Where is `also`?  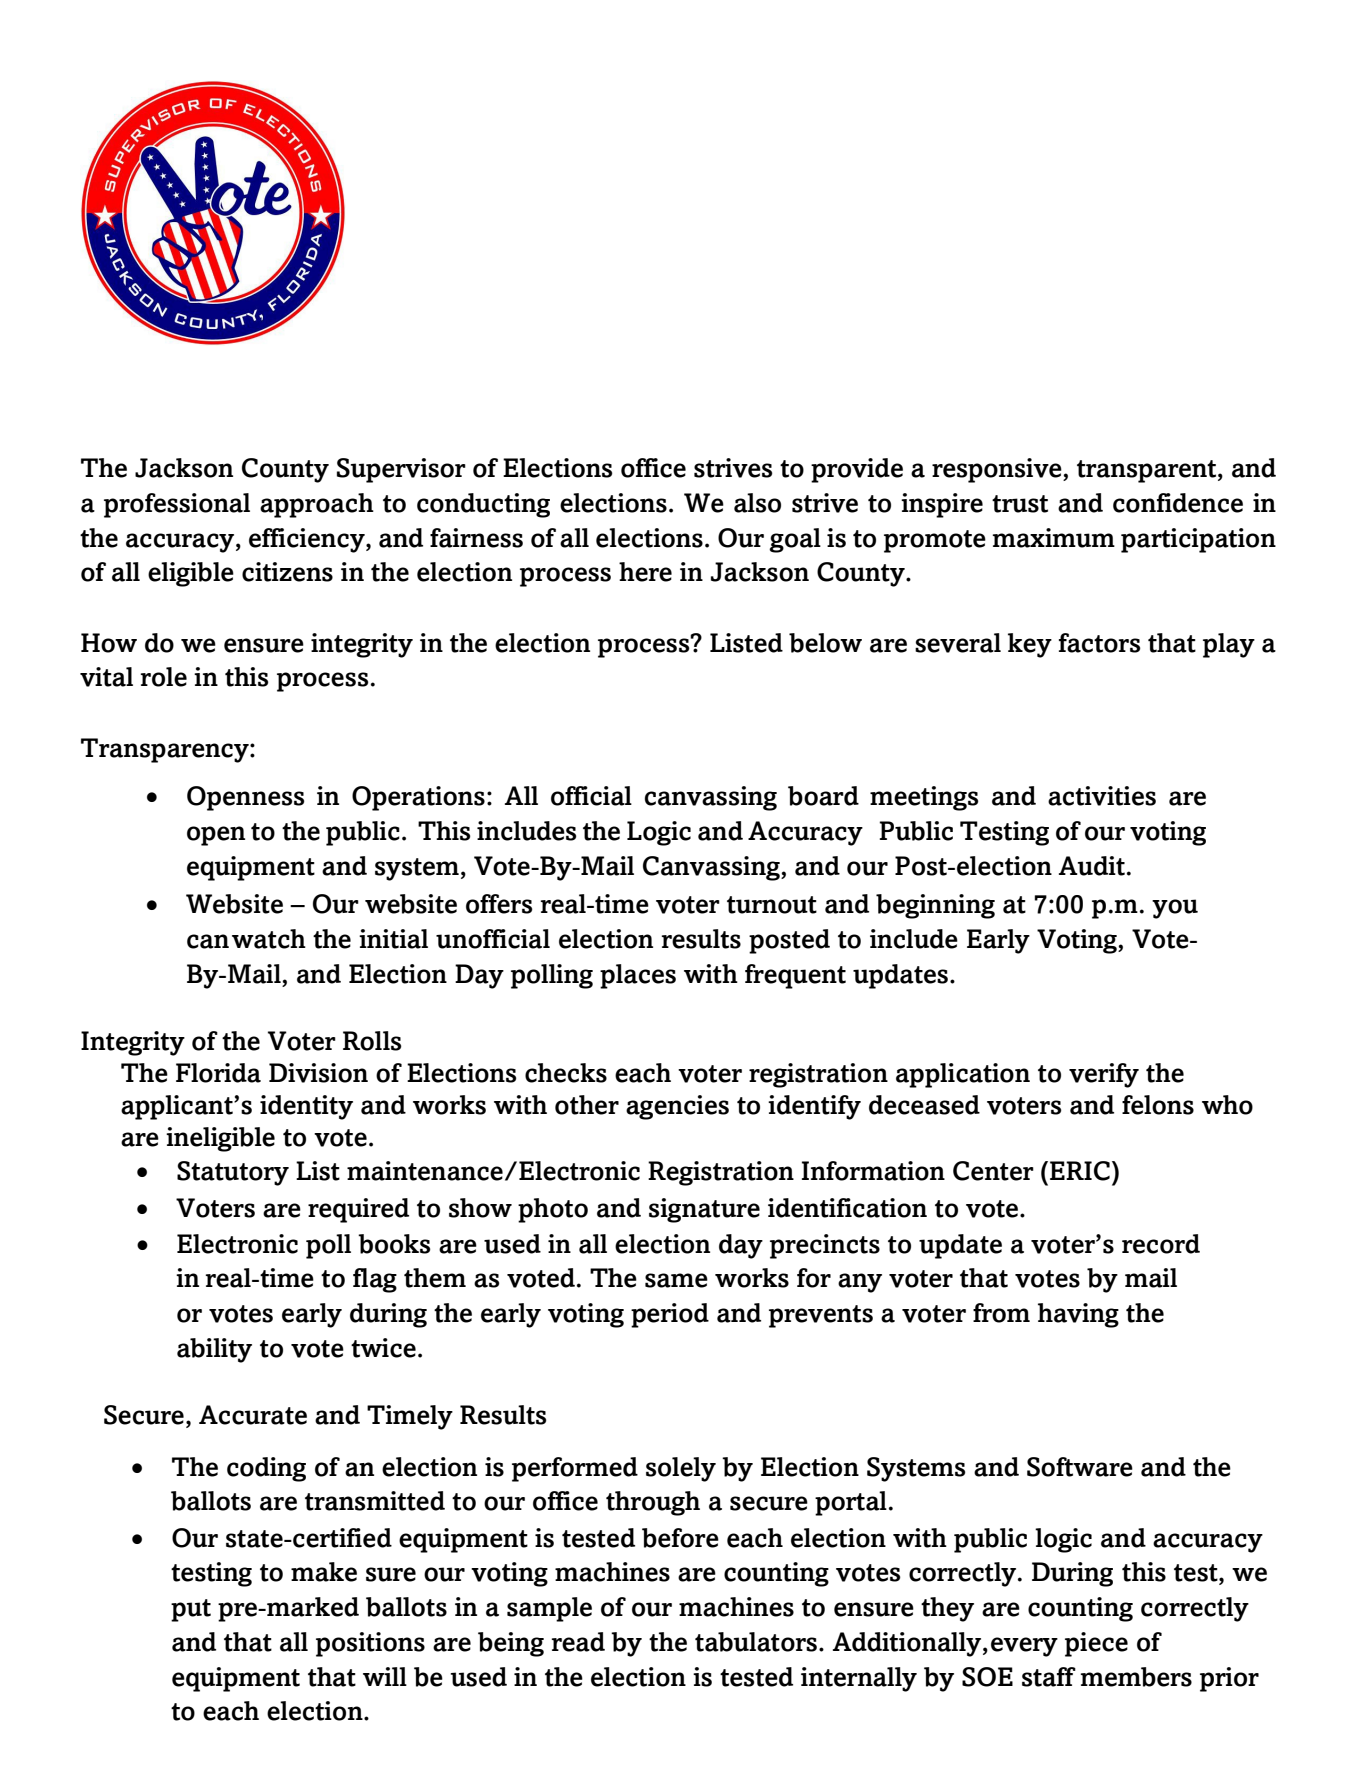 also is located at coordinates (757, 503).
